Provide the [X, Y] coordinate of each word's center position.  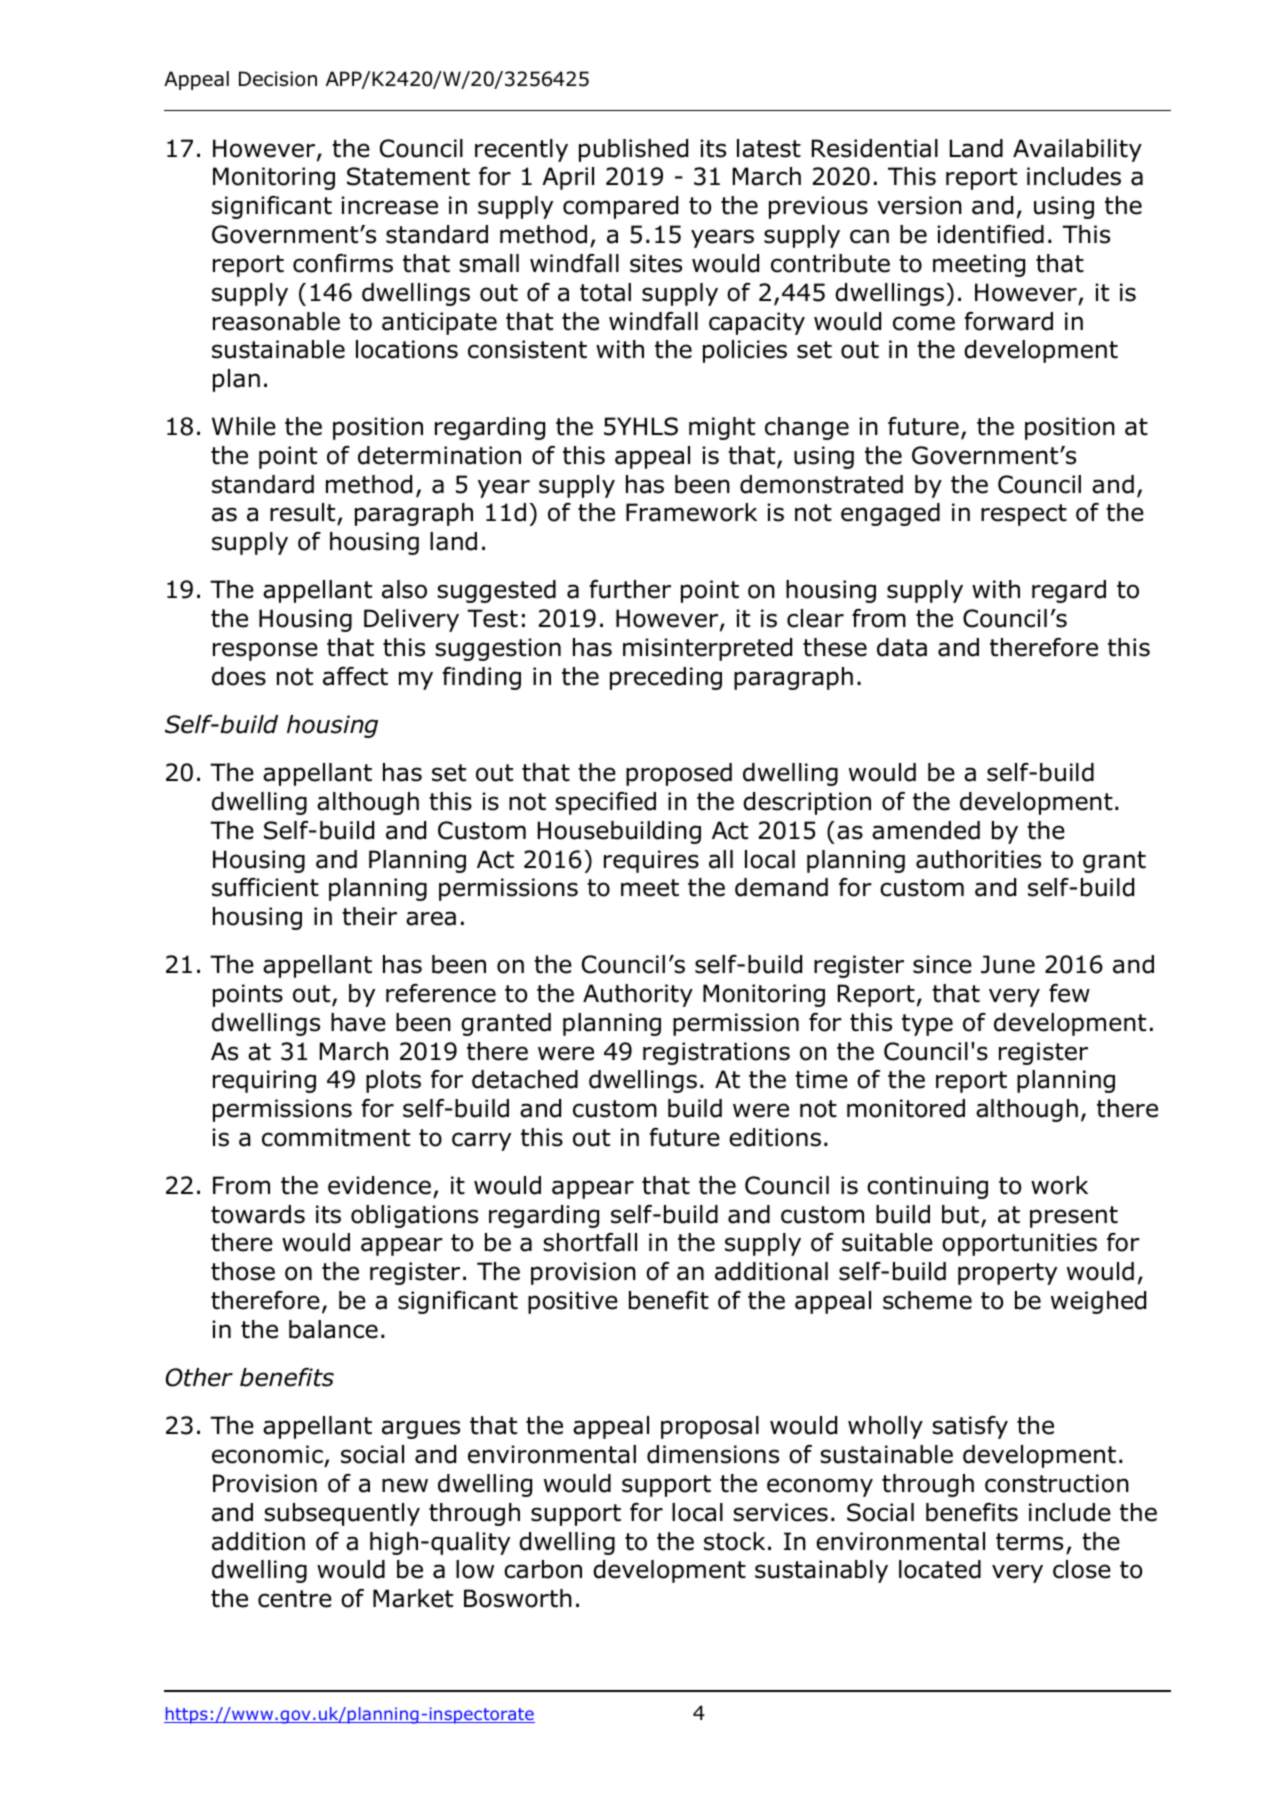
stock [734, 1541]
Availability [1077, 150]
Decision [278, 79]
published [633, 150]
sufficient [265, 887]
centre [295, 1599]
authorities [978, 859]
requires [651, 861]
